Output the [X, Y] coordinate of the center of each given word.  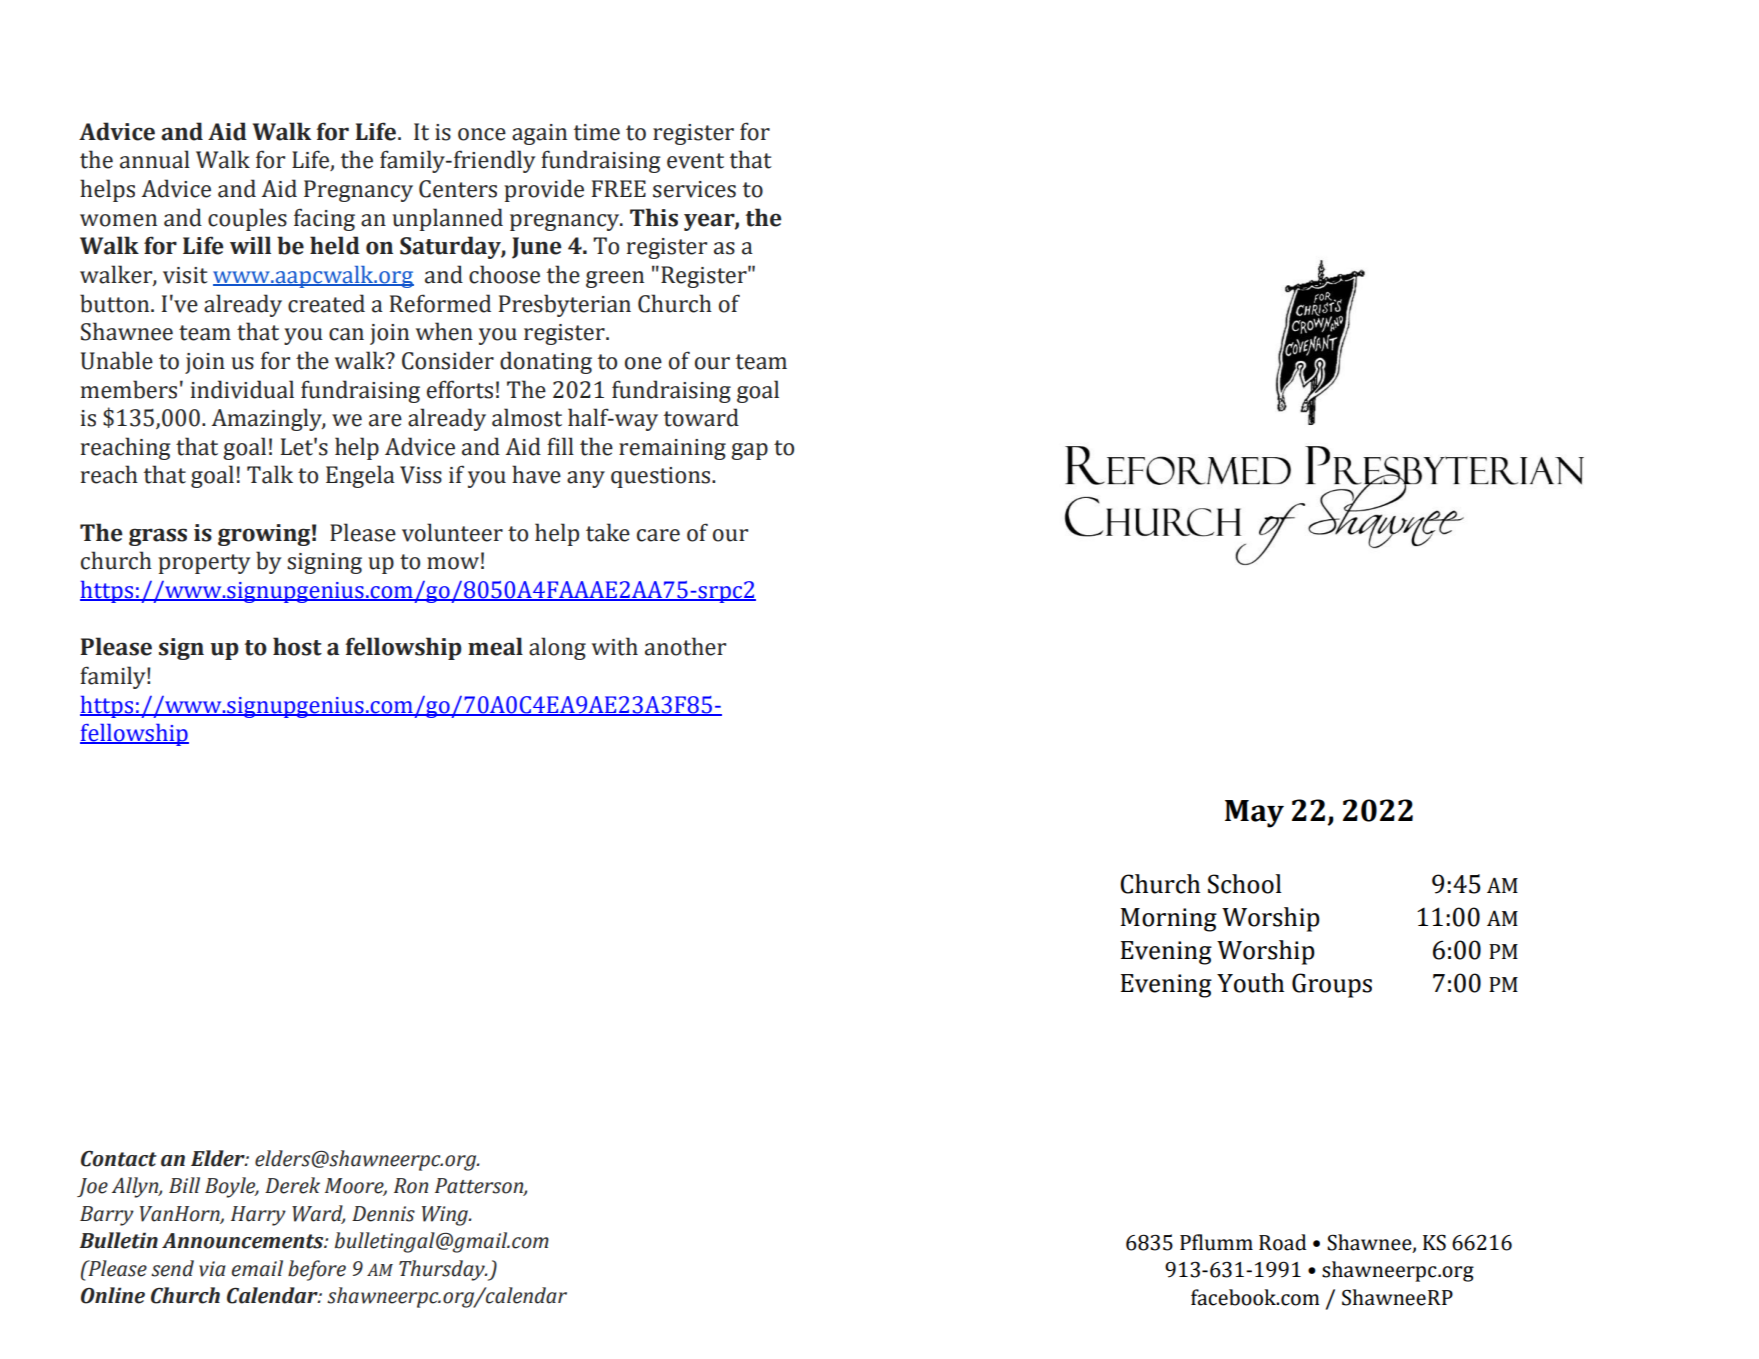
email [257, 1268]
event [695, 161]
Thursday [443, 1270]
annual [155, 159]
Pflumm [1216, 1242]
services [694, 189]
